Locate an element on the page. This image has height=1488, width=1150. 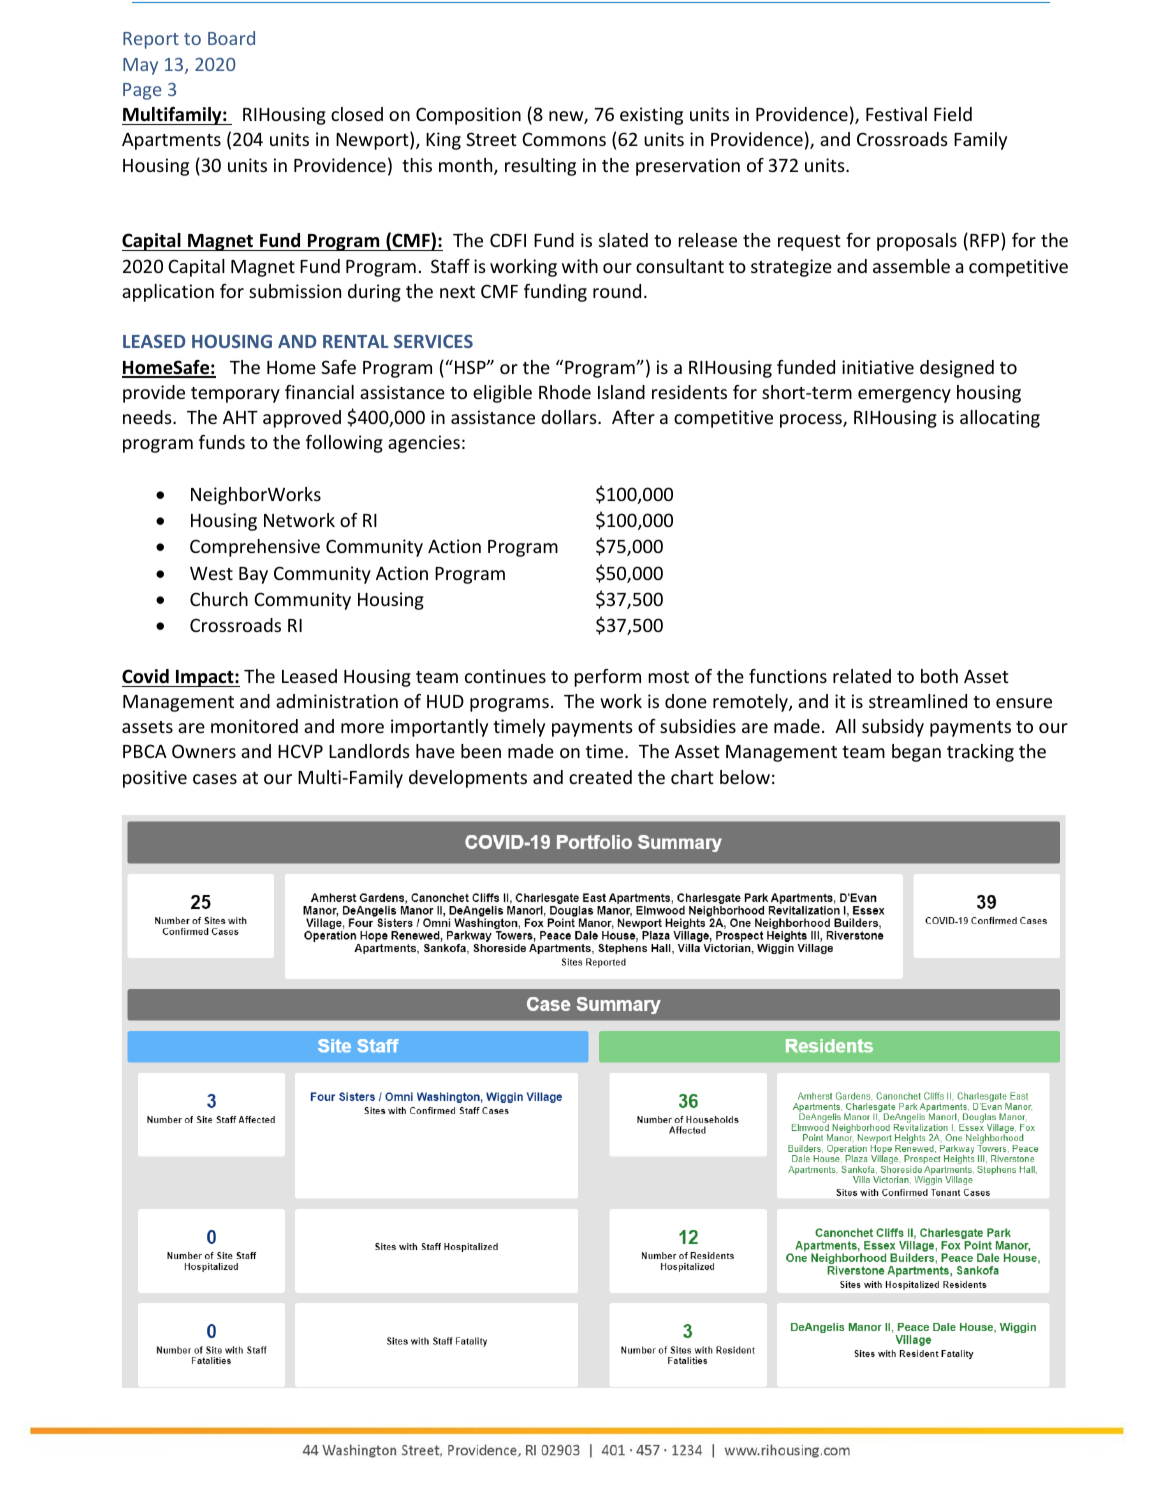
both is located at coordinates (939, 676).
